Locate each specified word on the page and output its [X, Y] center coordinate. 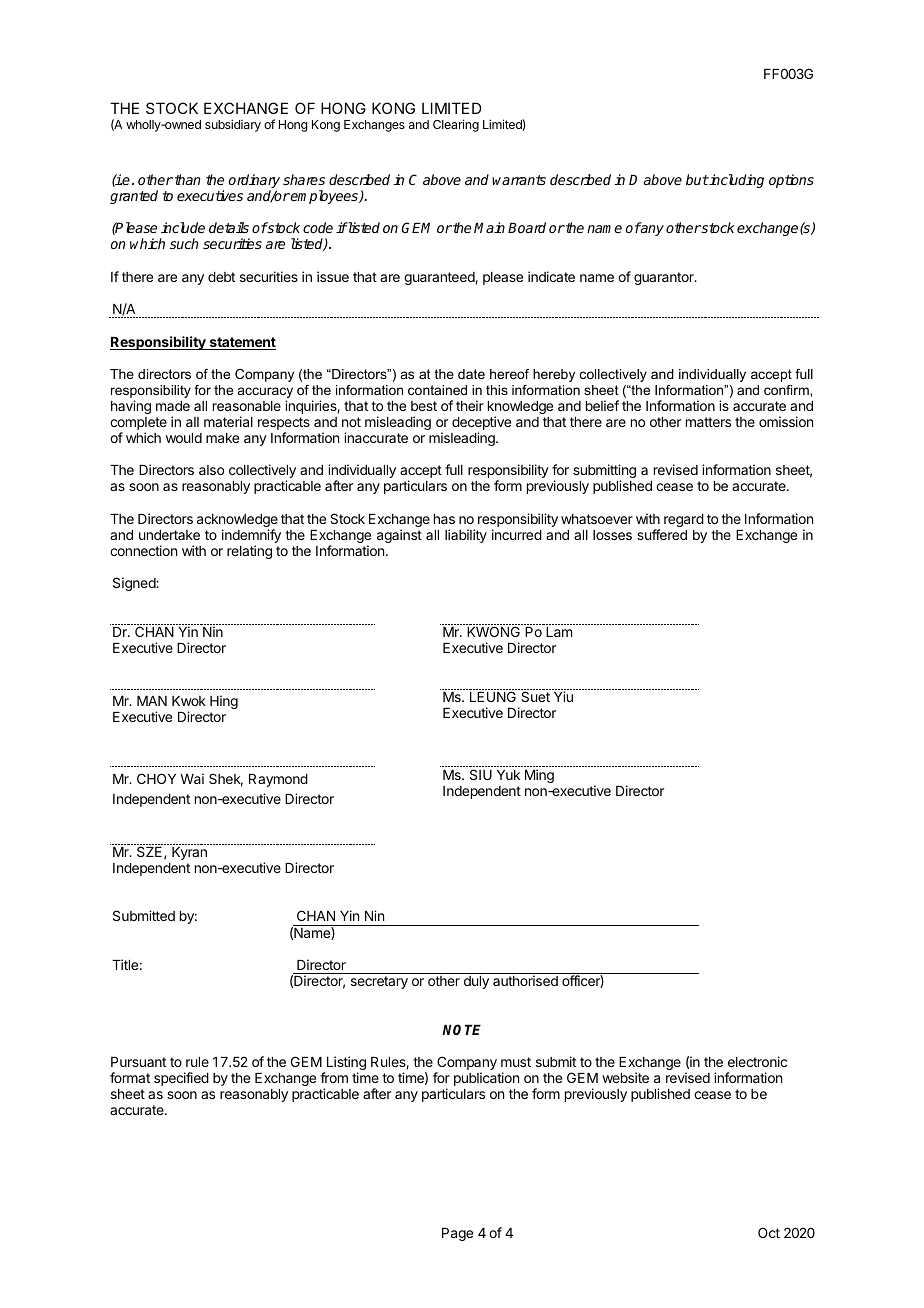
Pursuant [138, 1062]
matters [708, 422]
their [470, 405]
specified [181, 1079]
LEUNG [493, 696]
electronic [757, 1061]
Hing [224, 702]
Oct [769, 1232]
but [697, 179]
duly [476, 982]
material [228, 421]
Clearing [456, 125]
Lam [559, 632]
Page [457, 1234]
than [187, 179]
